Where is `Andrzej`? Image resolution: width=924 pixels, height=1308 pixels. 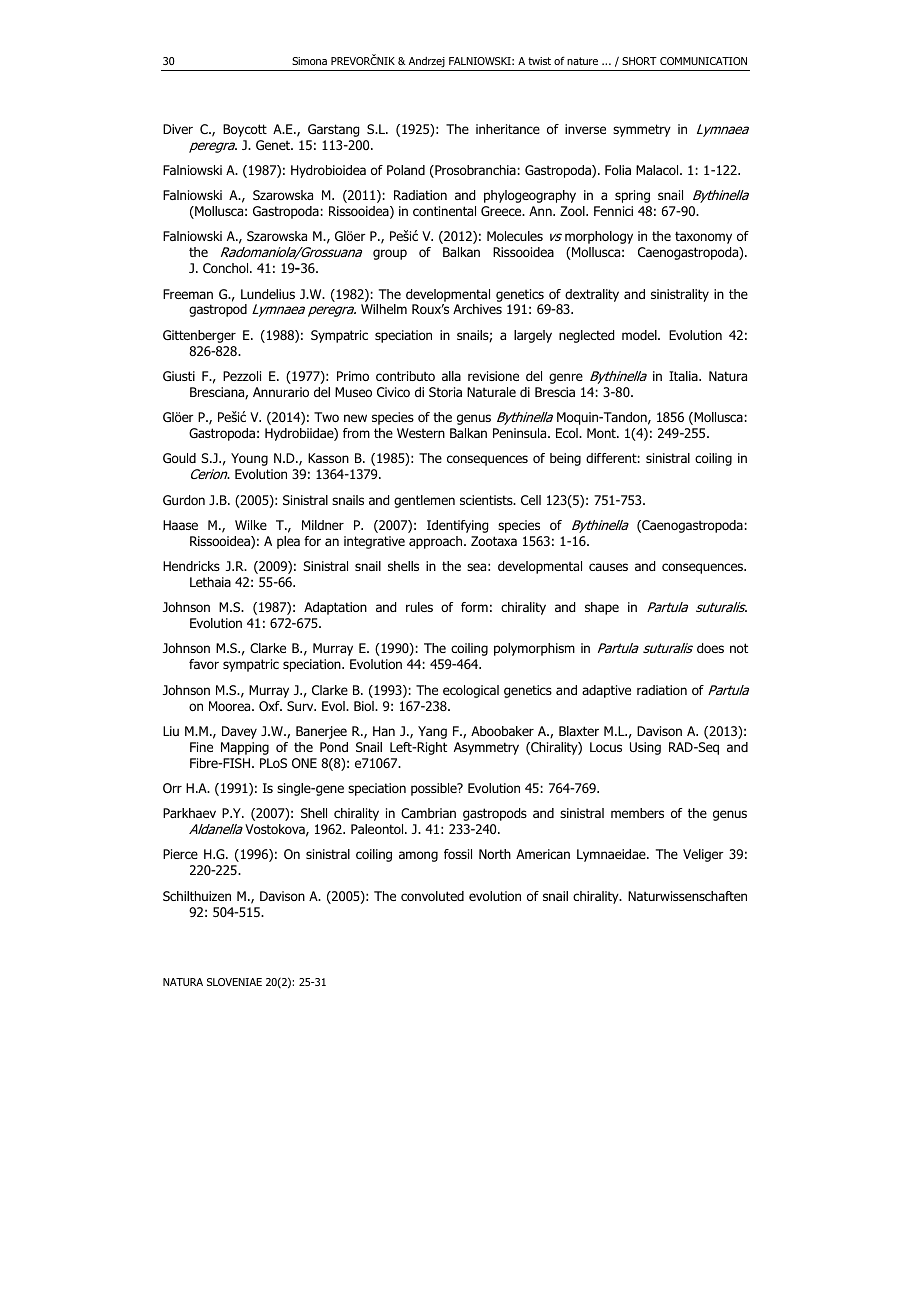 Andrzej is located at coordinates (427, 62).
